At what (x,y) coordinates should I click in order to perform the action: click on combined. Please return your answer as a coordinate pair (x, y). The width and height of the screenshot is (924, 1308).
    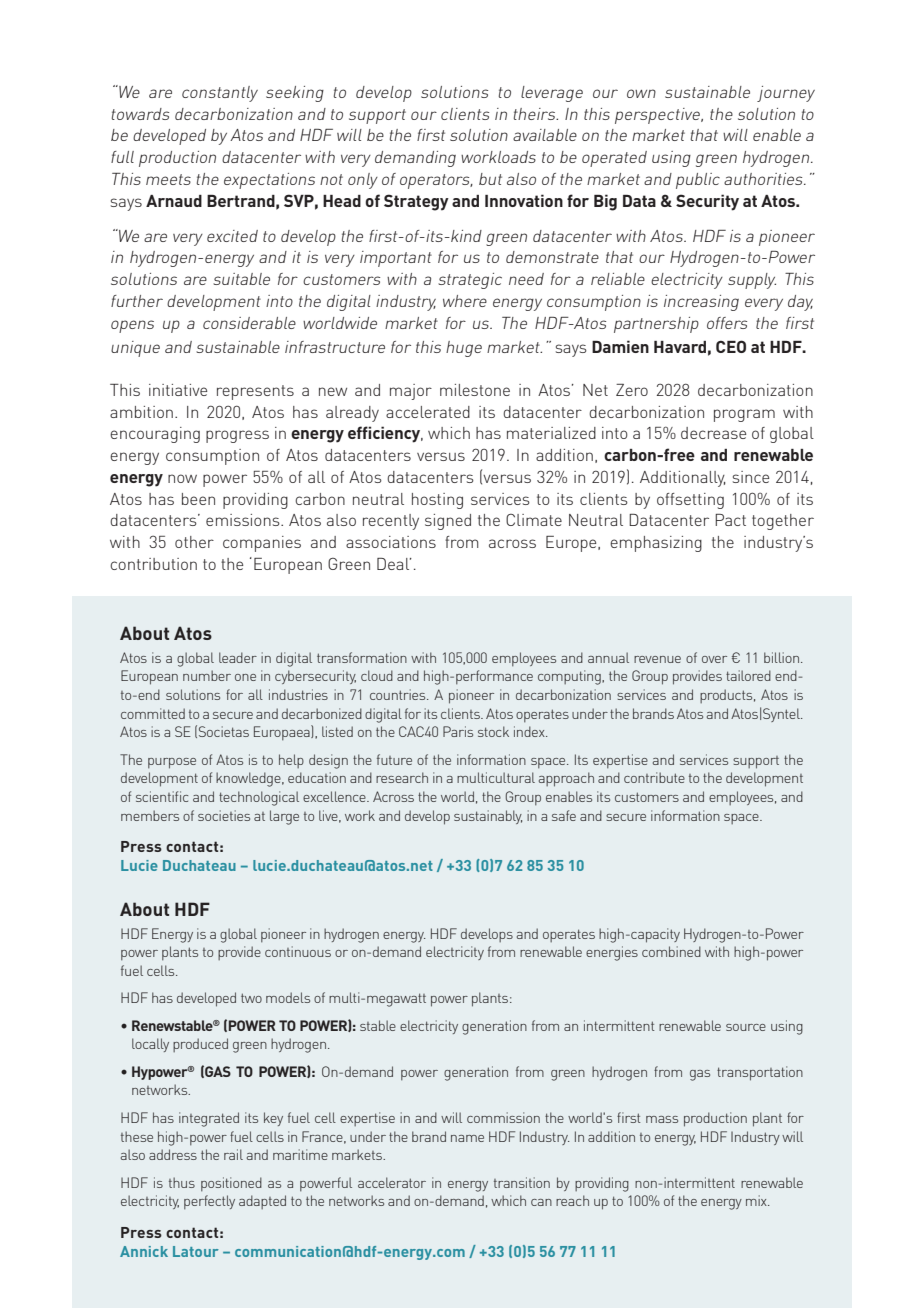
    Looking at the image, I should click on (671, 951).
